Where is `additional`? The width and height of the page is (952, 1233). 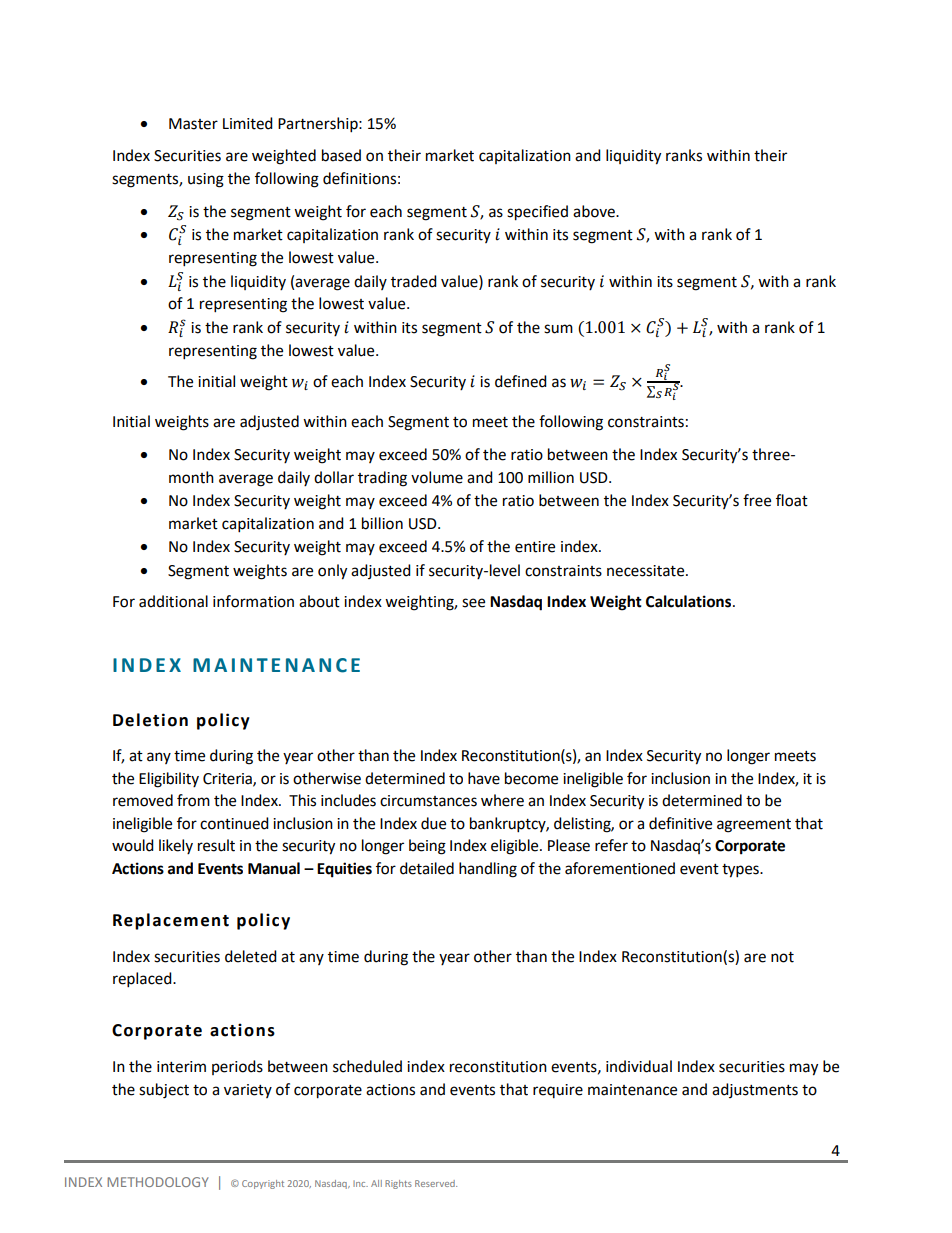 additional is located at coordinates (173, 601).
